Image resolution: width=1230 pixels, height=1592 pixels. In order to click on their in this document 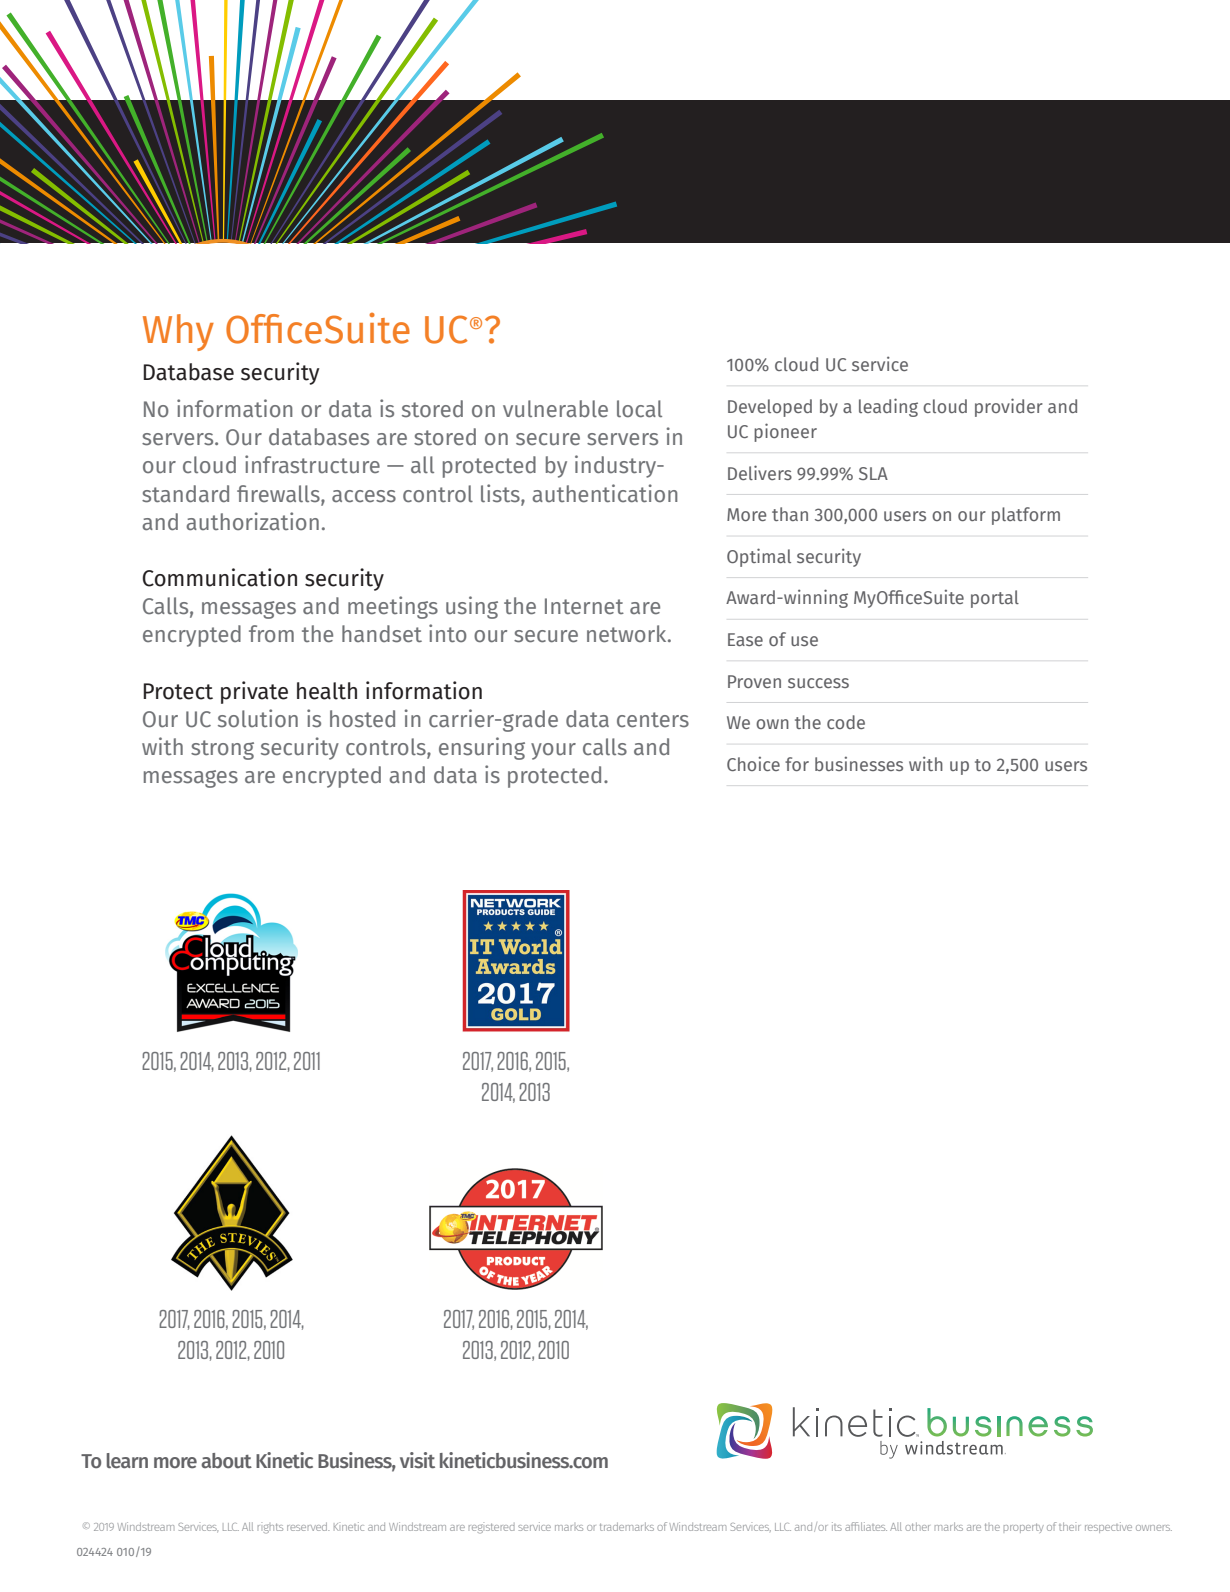, I will do `click(1069, 1526)`.
